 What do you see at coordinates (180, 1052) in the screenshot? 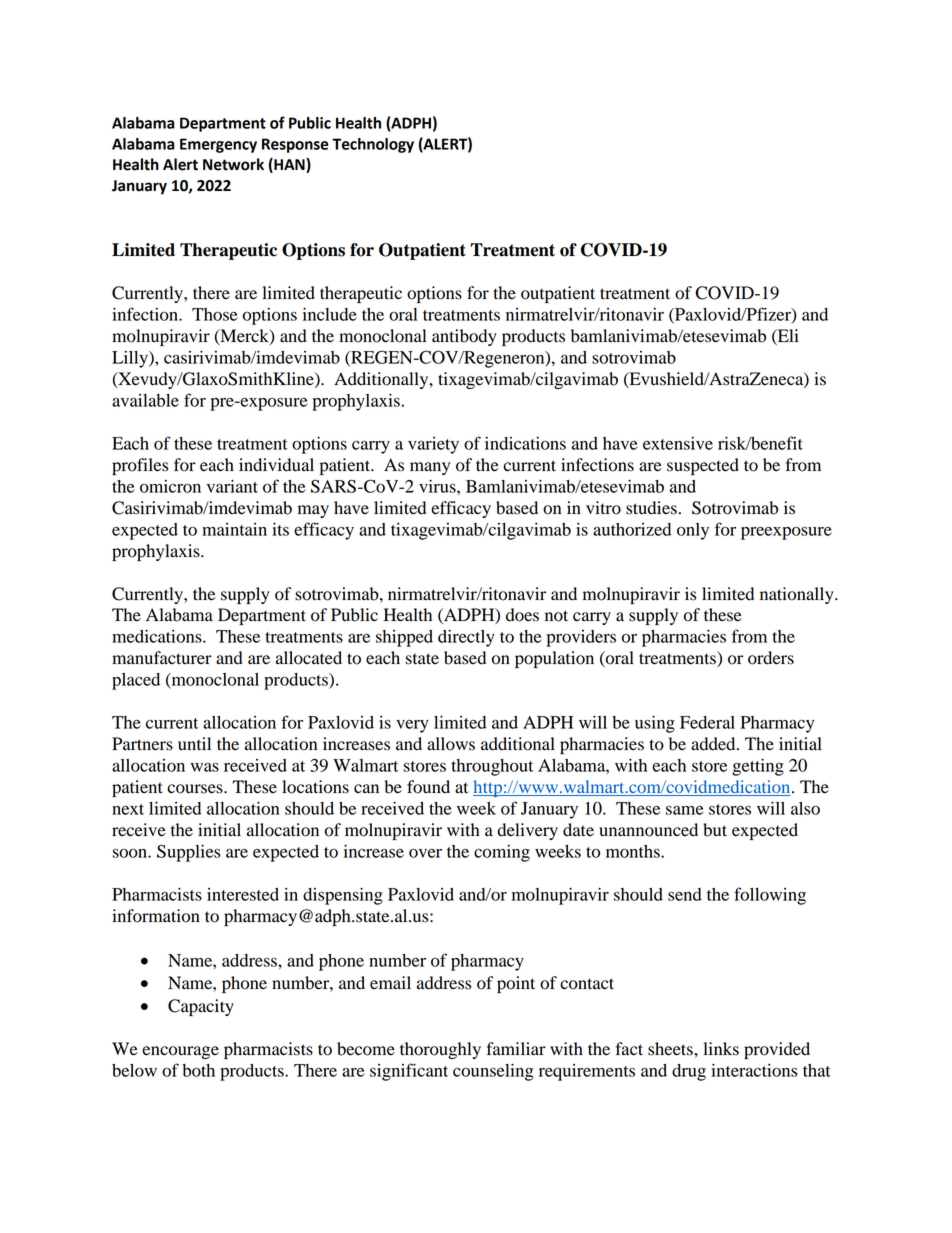
I see `encourage` at bounding box center [180, 1052].
